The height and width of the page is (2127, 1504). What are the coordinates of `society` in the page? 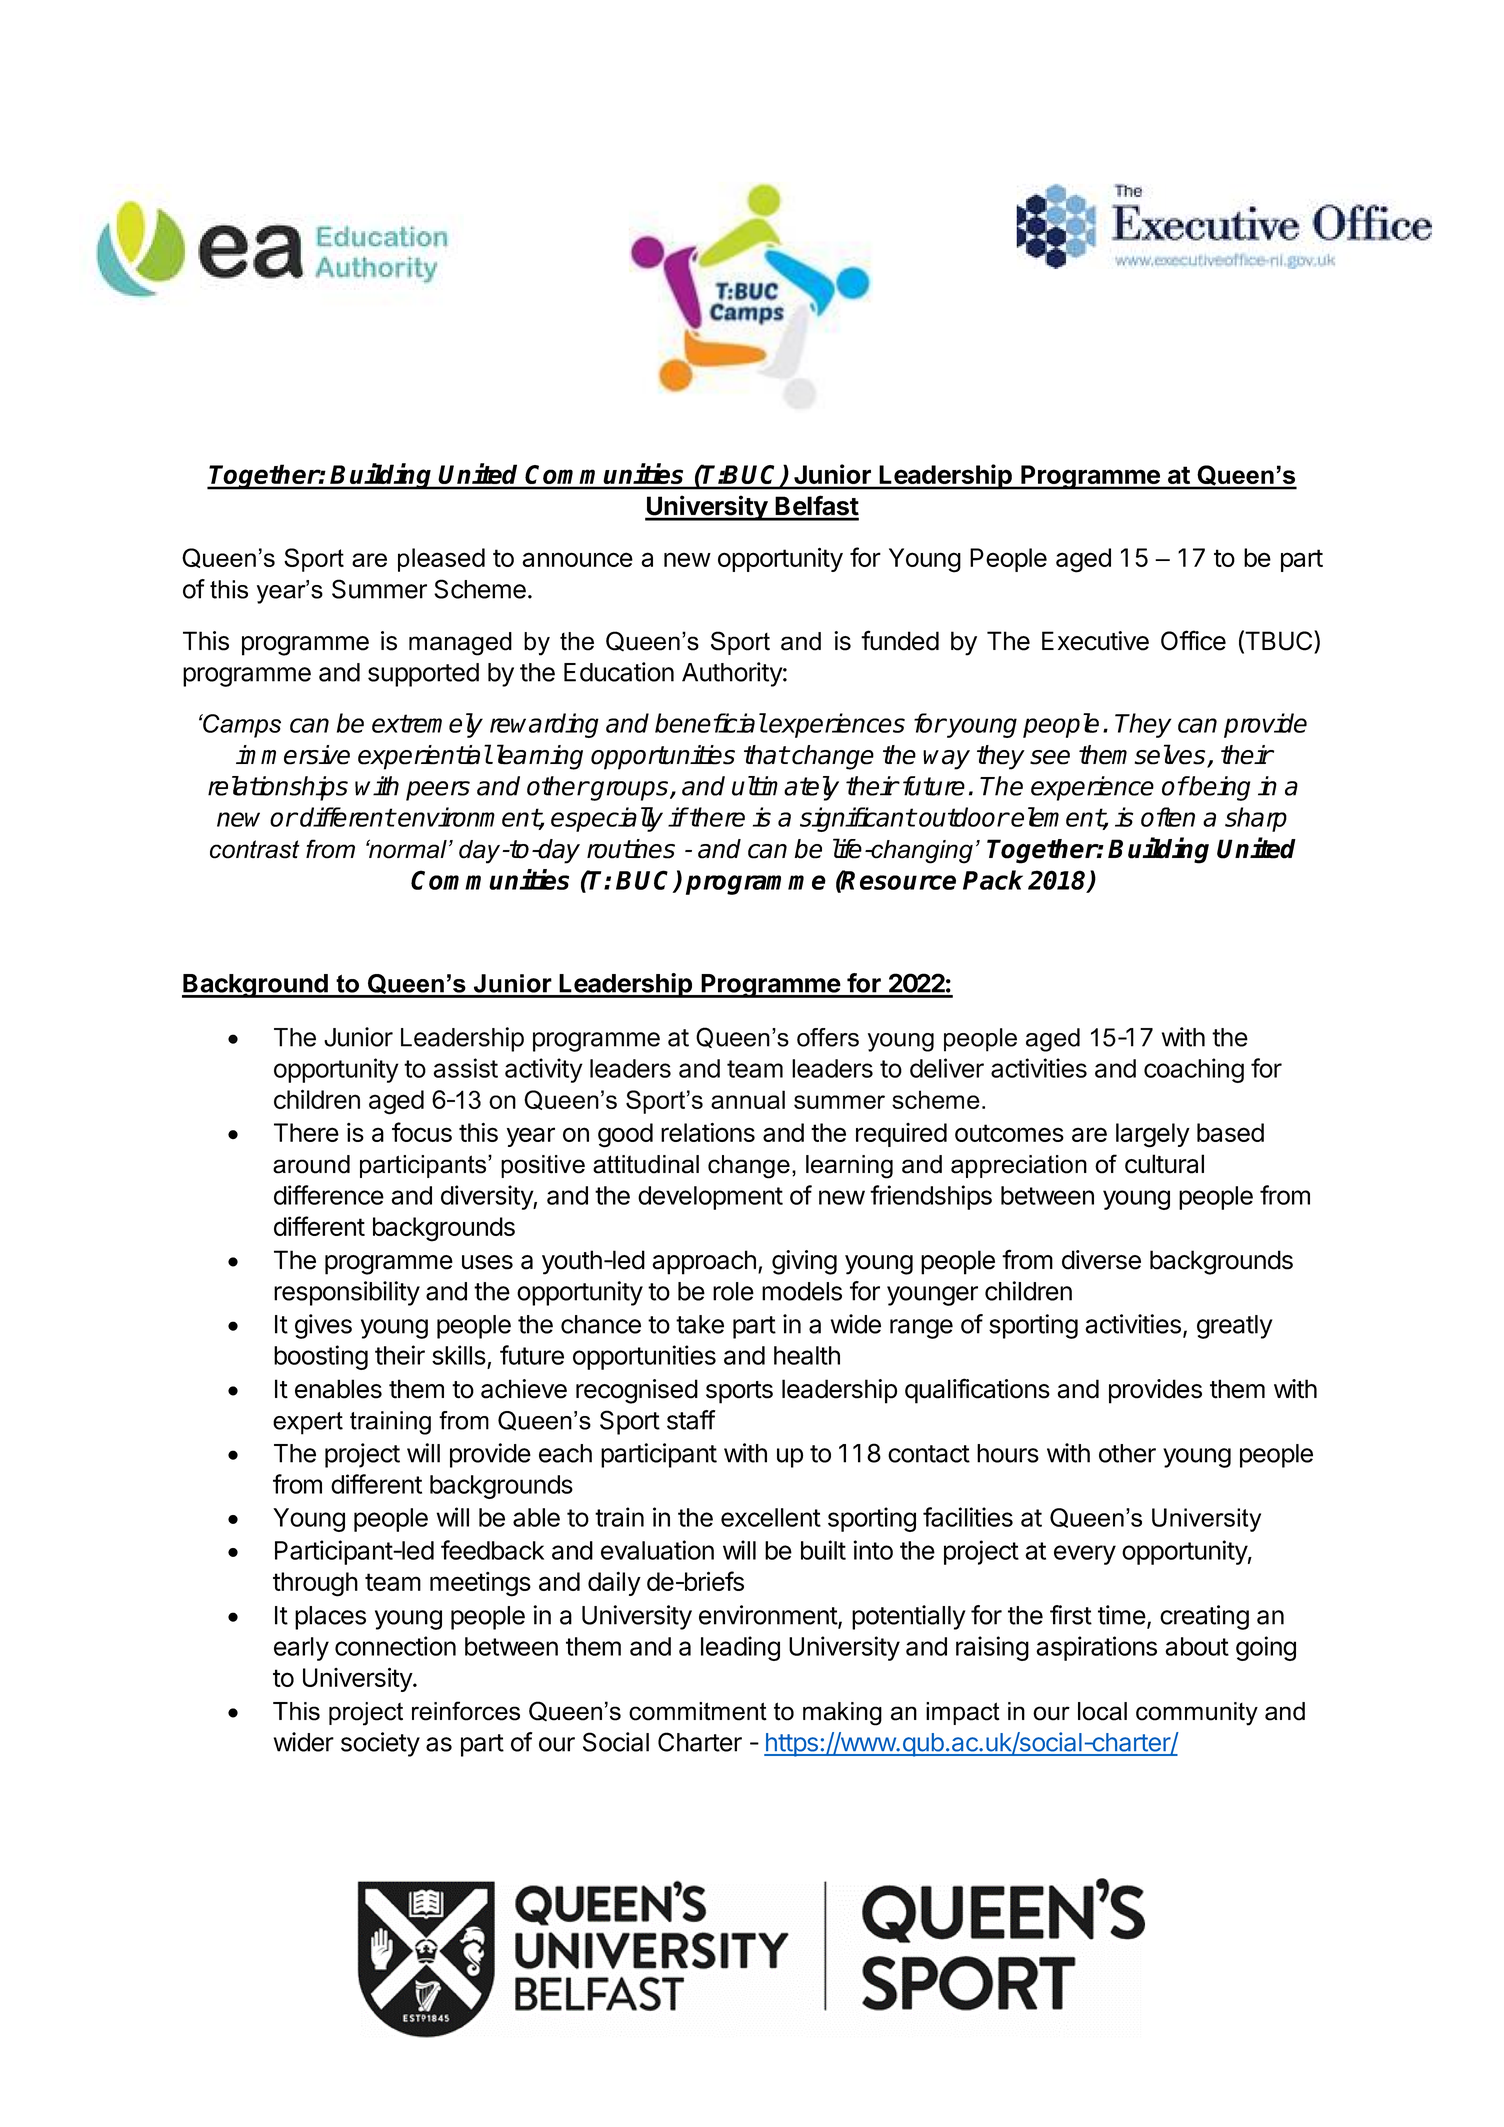 It's located at (380, 1744).
